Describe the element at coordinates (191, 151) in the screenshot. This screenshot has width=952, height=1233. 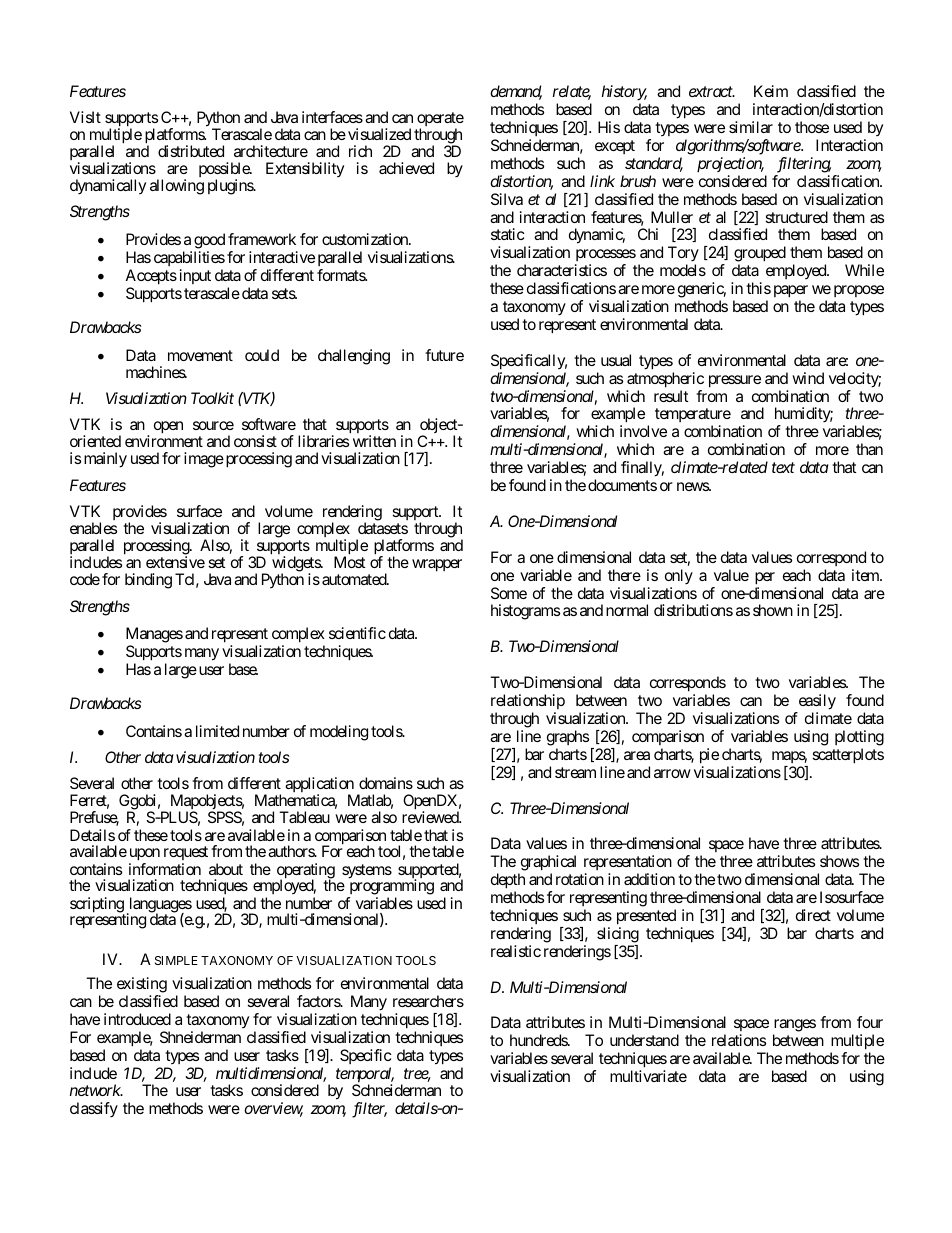
I see `distributed` at that location.
